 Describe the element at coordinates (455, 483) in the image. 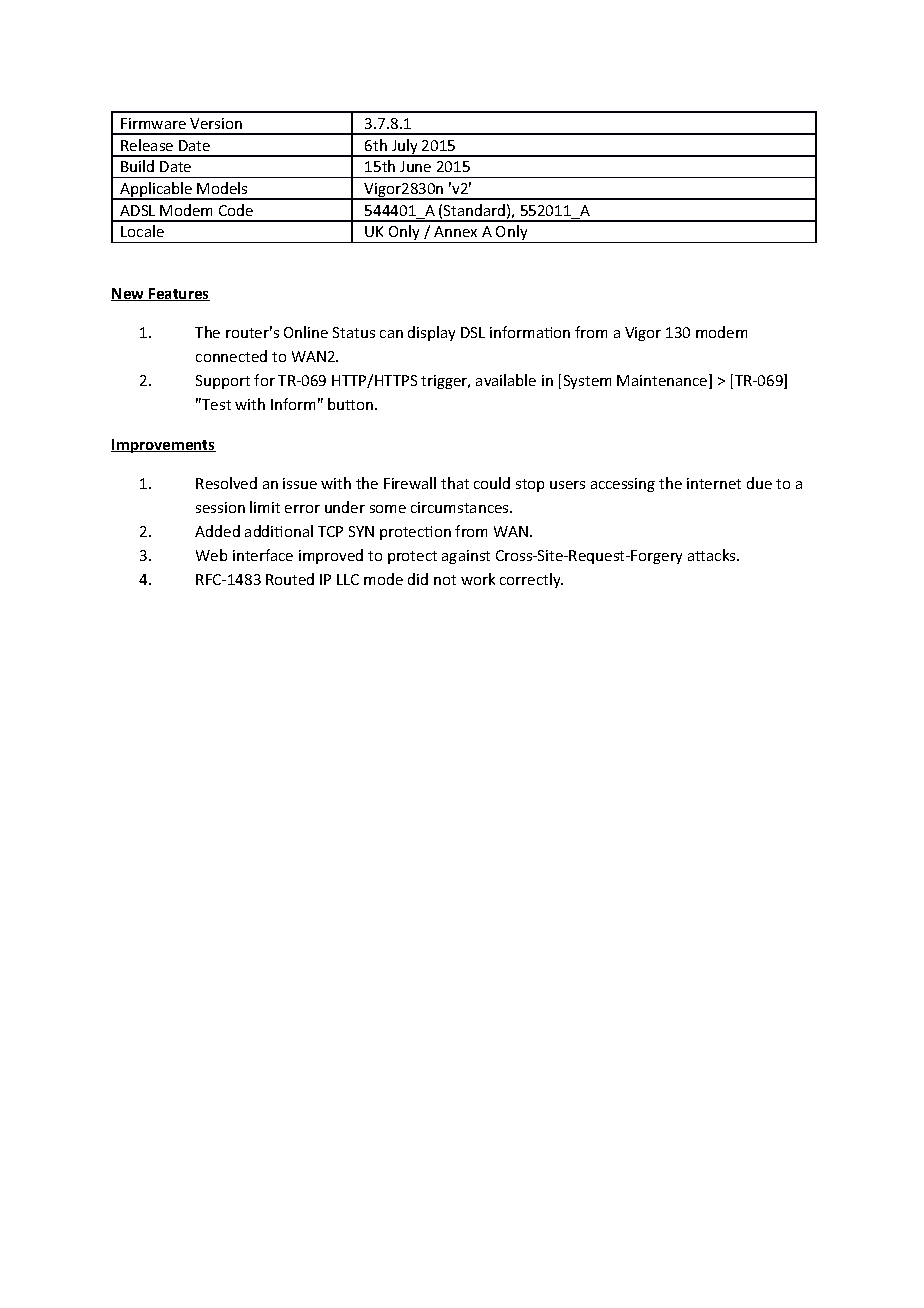

I see `that` at that location.
